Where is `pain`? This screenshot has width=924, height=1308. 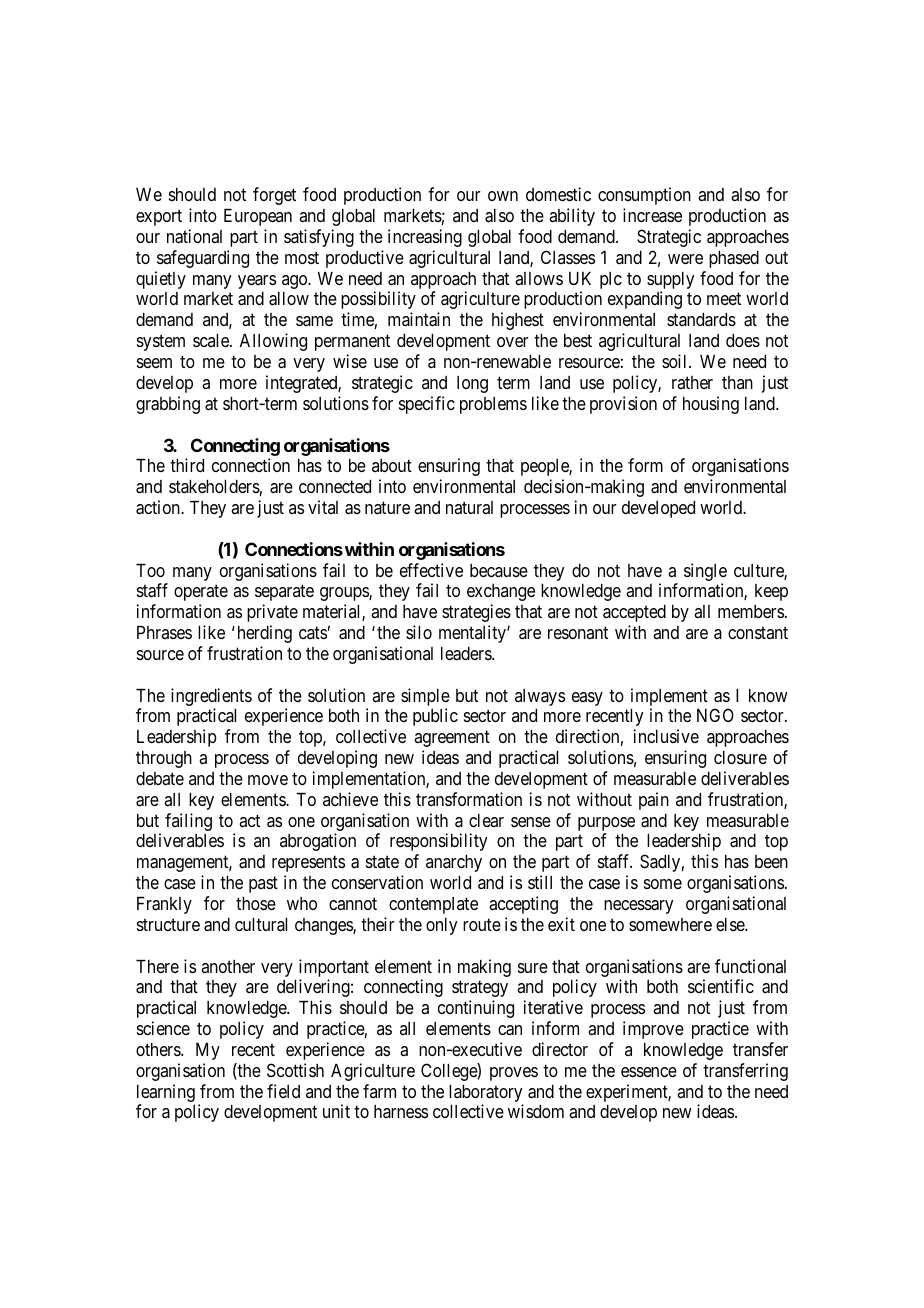 pain is located at coordinates (654, 801).
